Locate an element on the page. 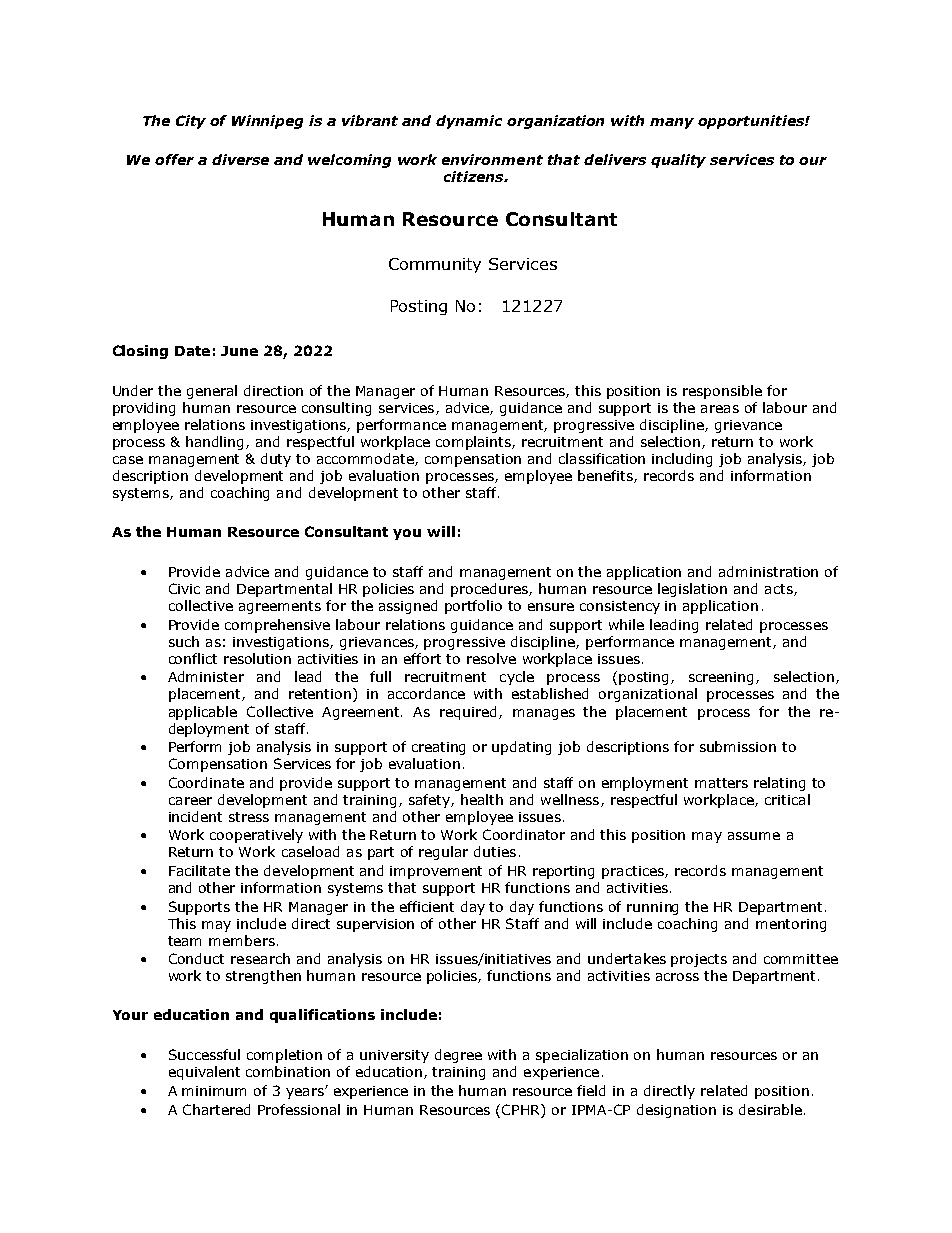 This image has width=952, height=1233. responsible is located at coordinates (722, 392).
